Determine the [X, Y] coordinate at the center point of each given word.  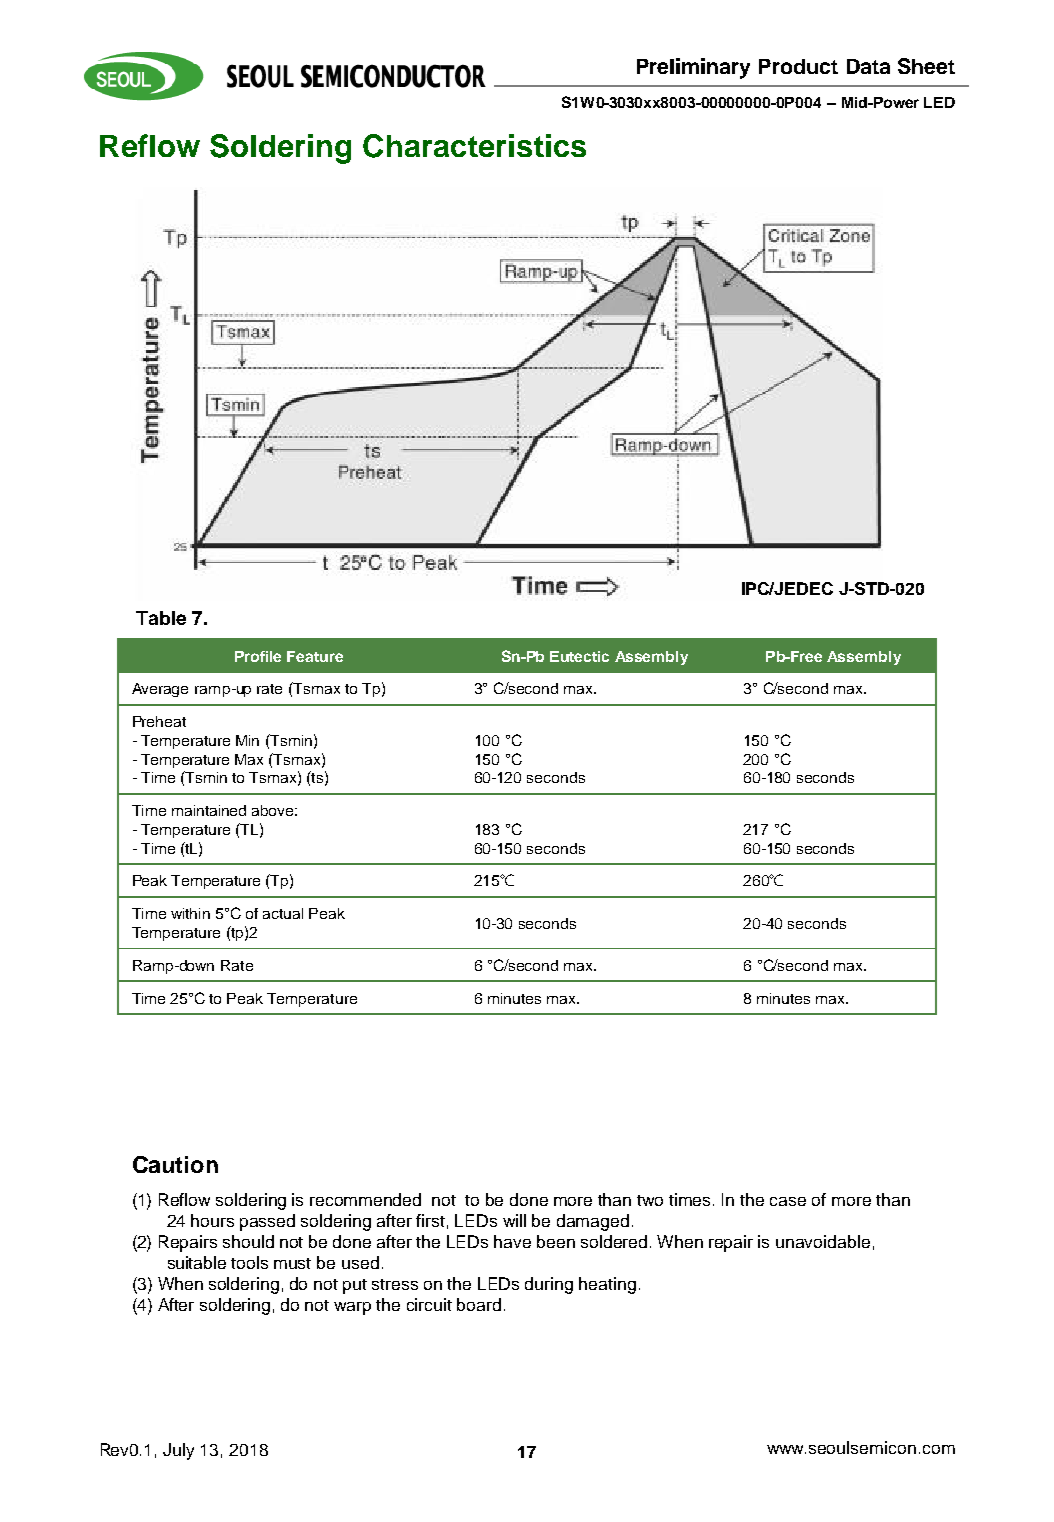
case [788, 1201]
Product [798, 66]
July [178, 1451]
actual [283, 913]
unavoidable [823, 1241]
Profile [258, 656]
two [650, 1200]
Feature [315, 656]
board [479, 1304]
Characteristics [474, 146]
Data [868, 66]
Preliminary [693, 68]
